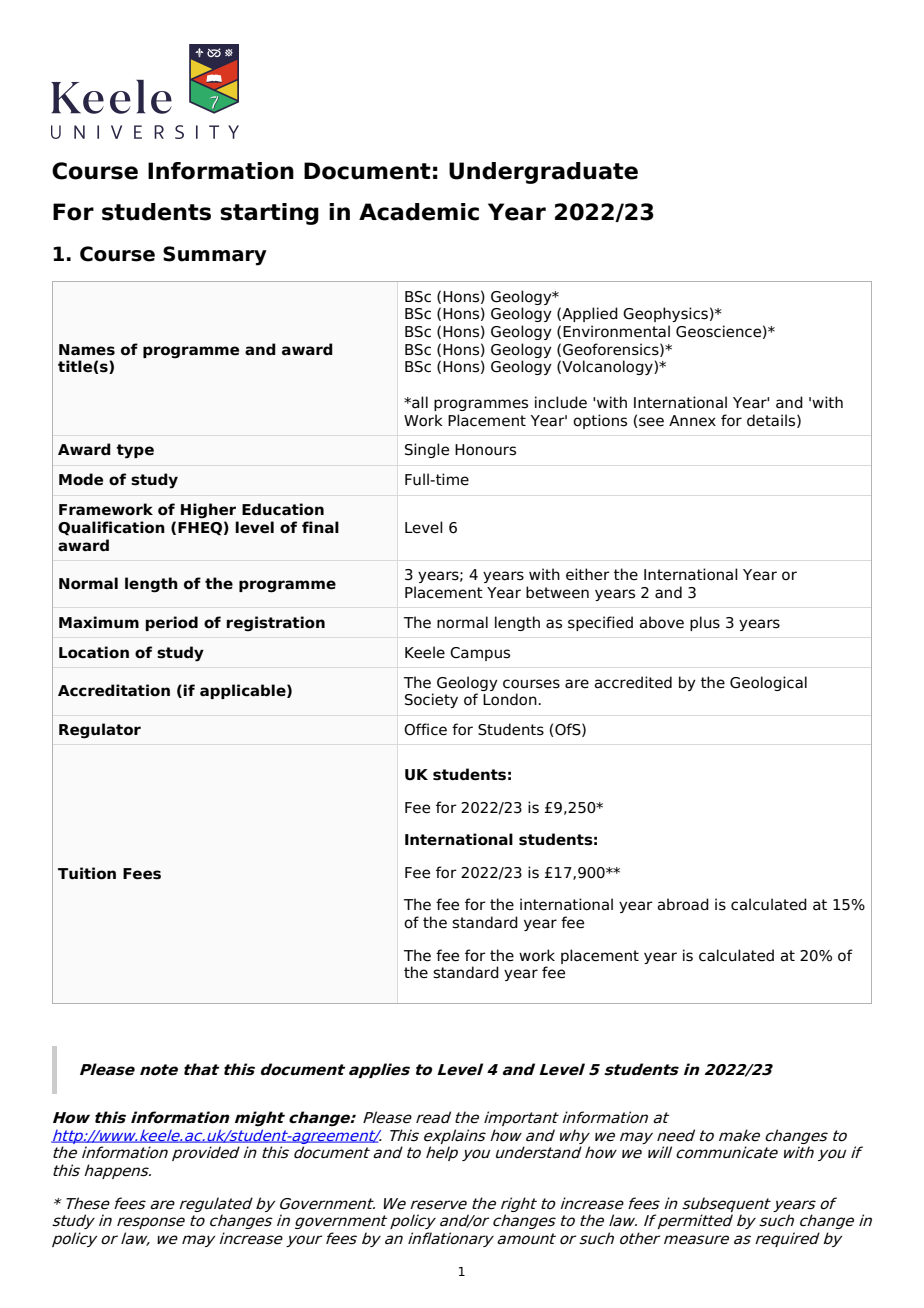  I want to click on Geological, so click(768, 683).
